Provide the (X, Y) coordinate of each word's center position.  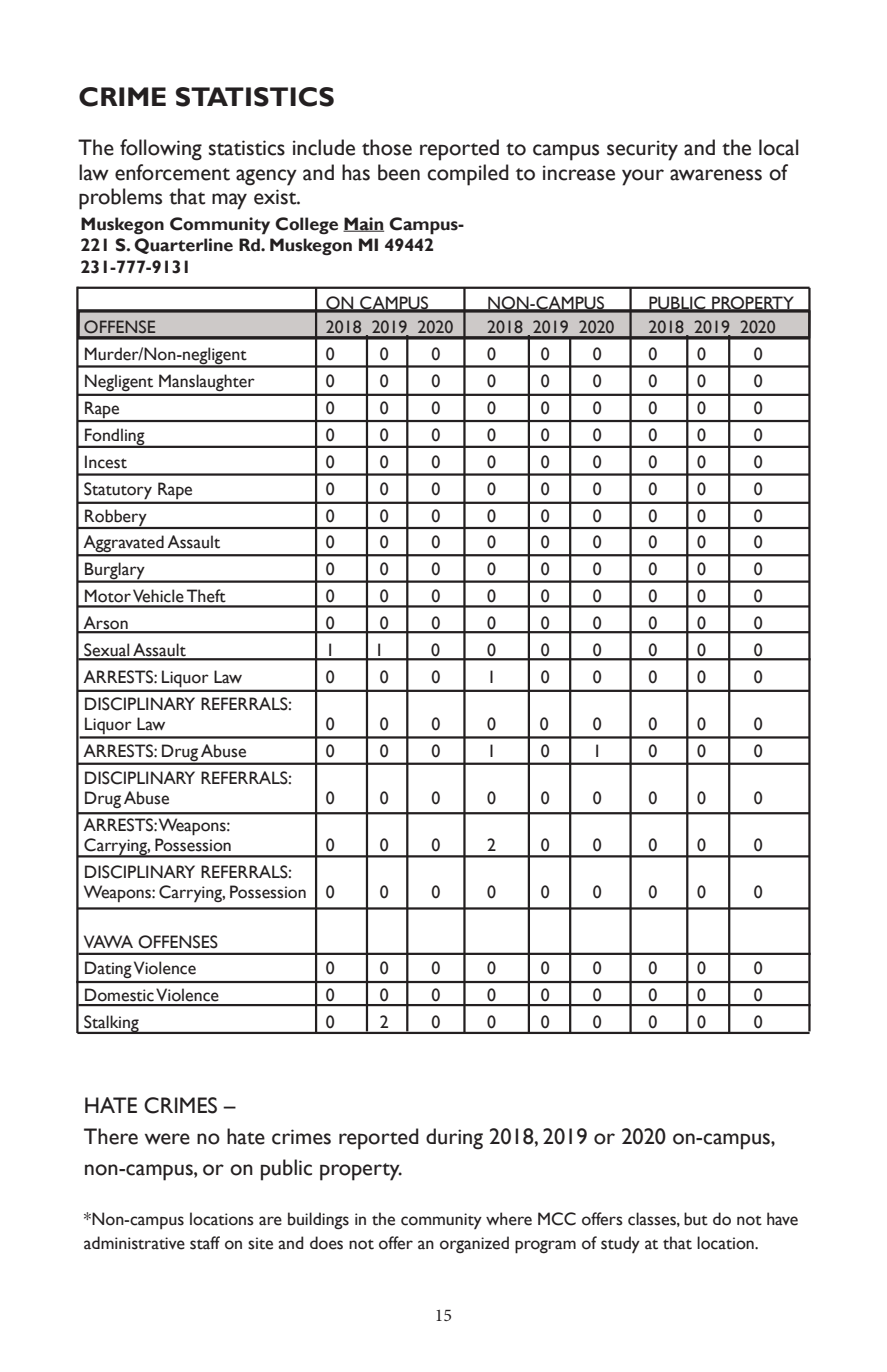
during (454, 1139)
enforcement (172, 172)
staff (205, 1243)
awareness (716, 175)
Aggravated (124, 545)
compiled (468, 175)
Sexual (107, 651)
